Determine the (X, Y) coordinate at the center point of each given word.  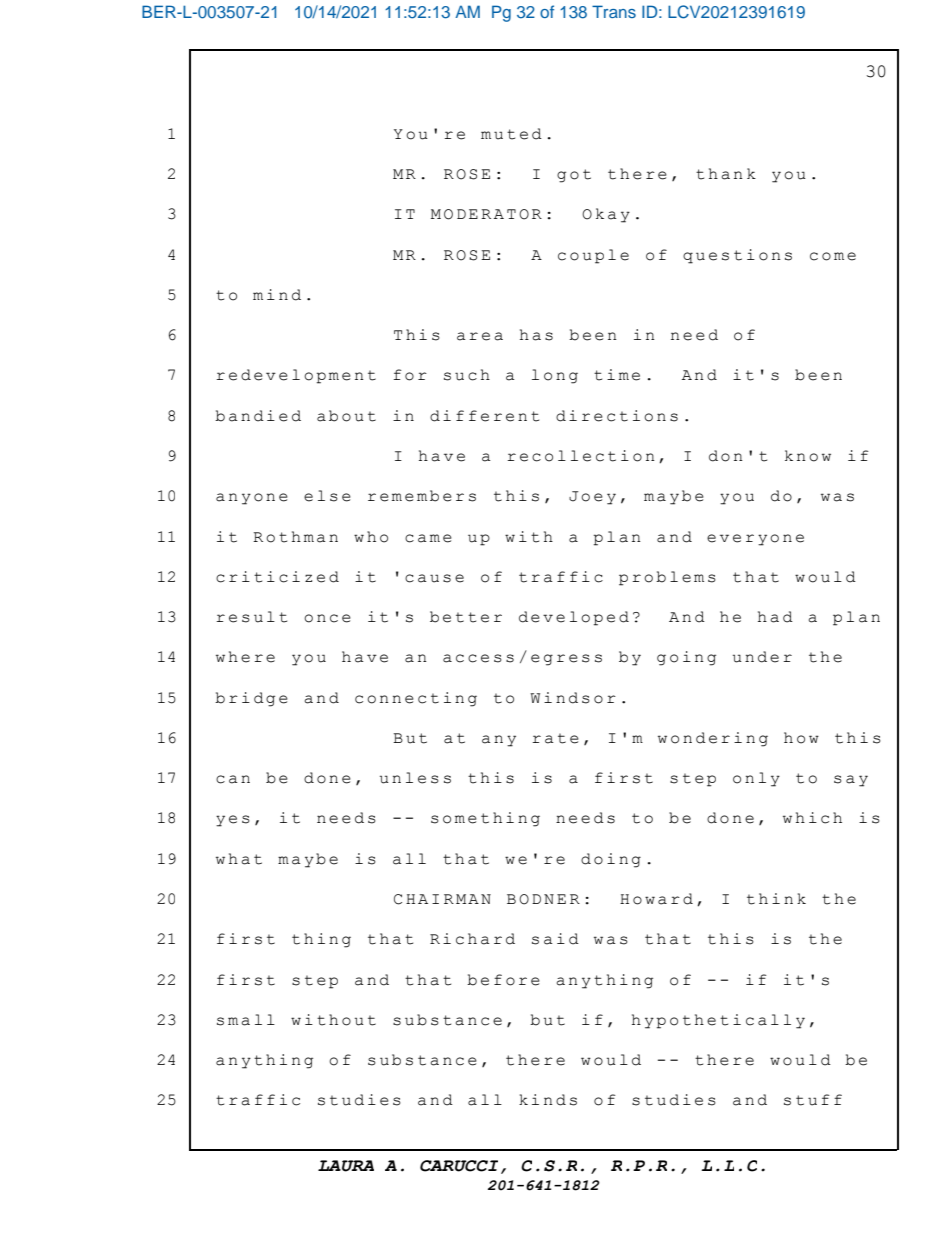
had (775, 617)
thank (726, 174)
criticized (277, 577)
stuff (813, 1100)
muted (511, 134)
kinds (548, 1100)
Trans (614, 11)
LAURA (346, 1166)
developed (574, 618)
